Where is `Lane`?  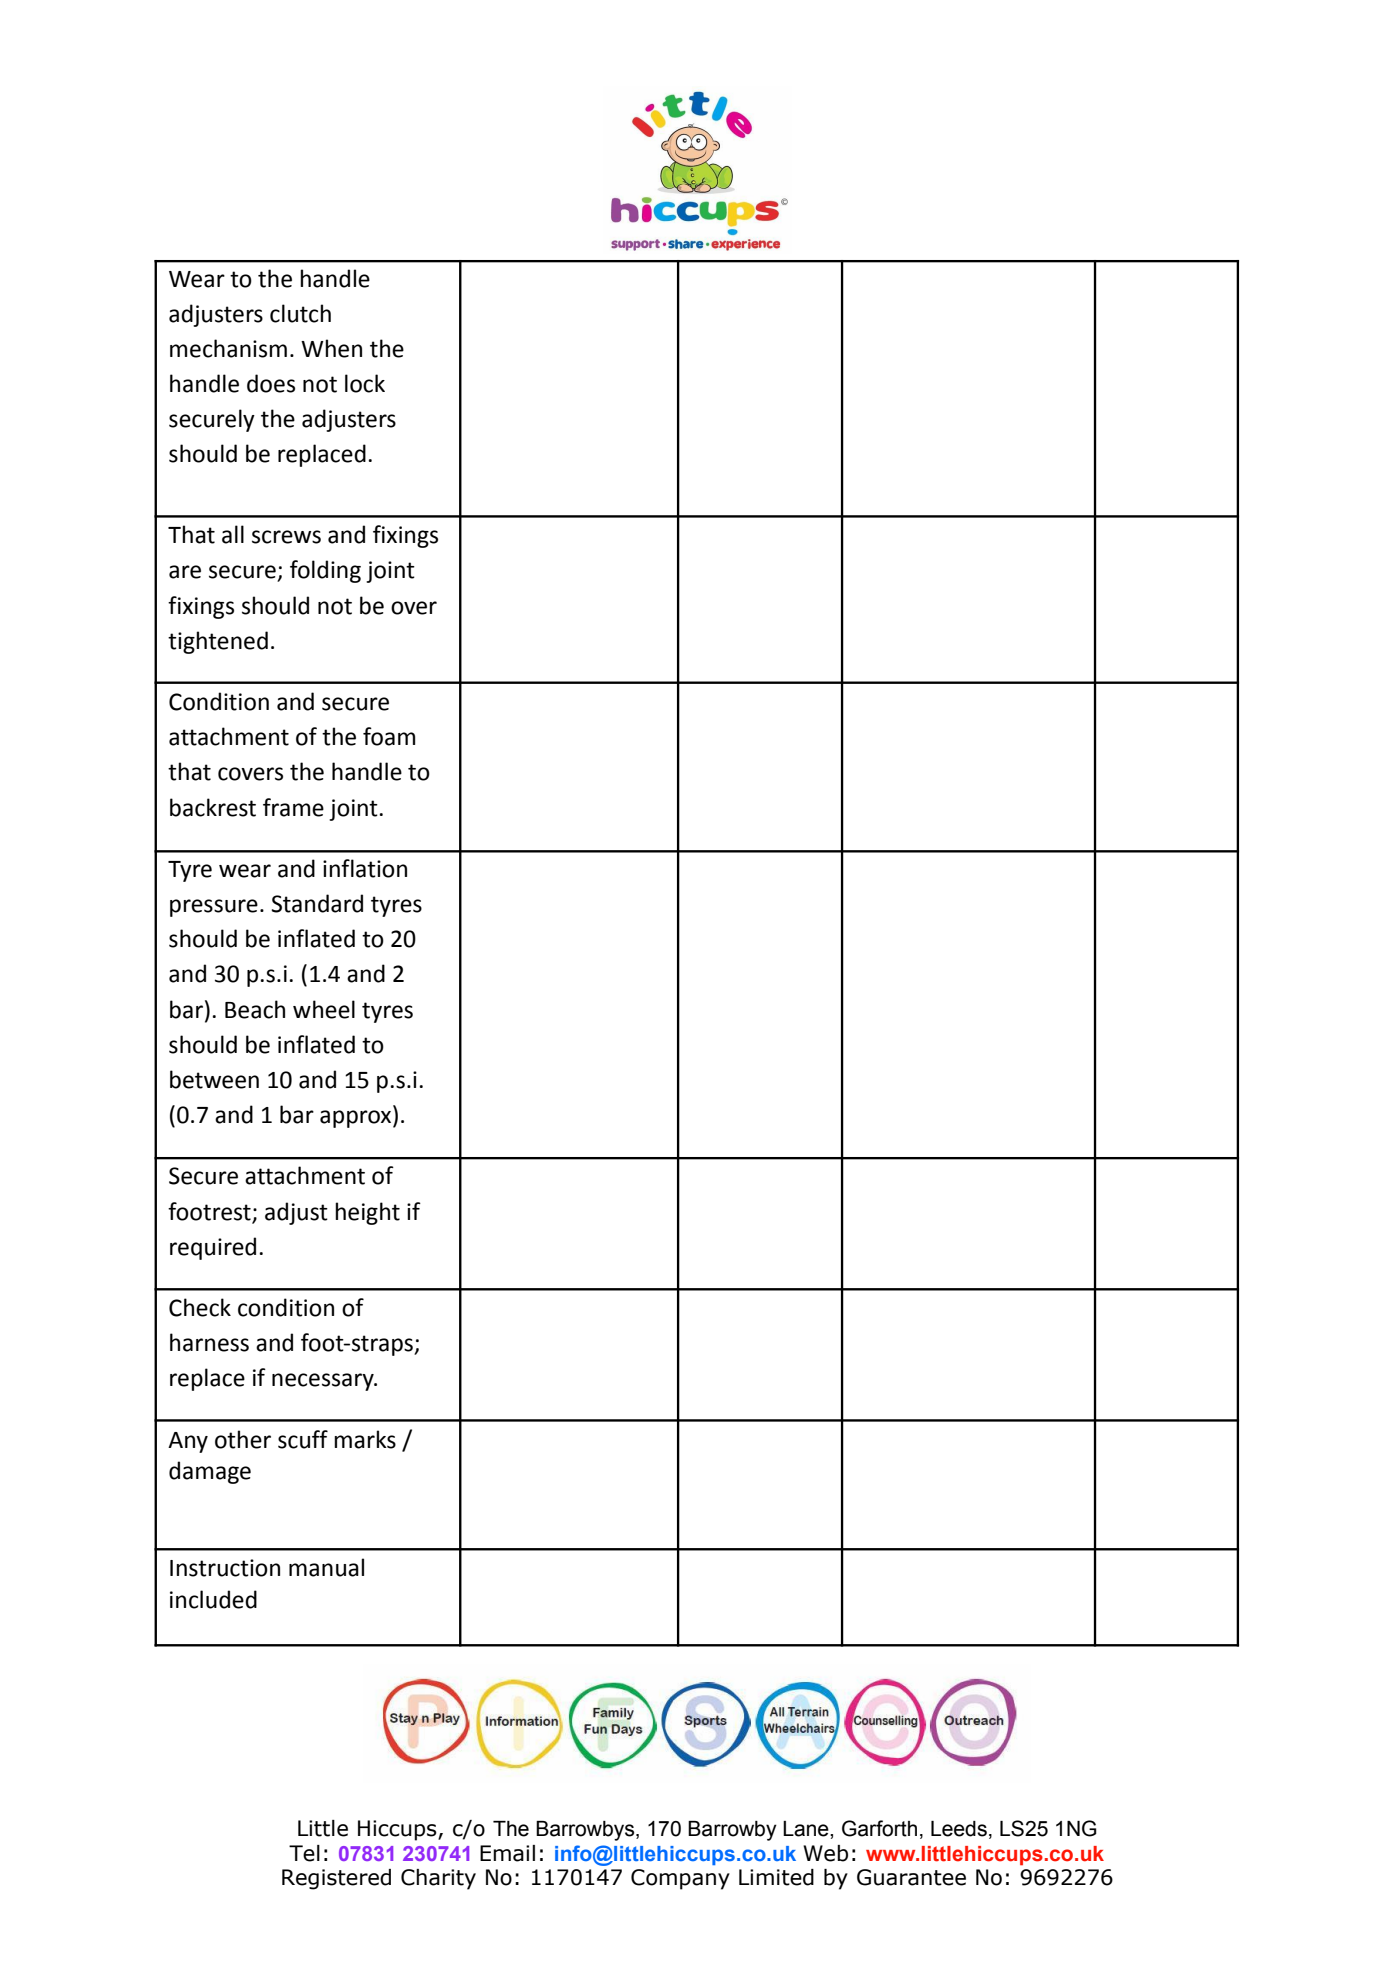
Lane is located at coordinates (807, 1829).
